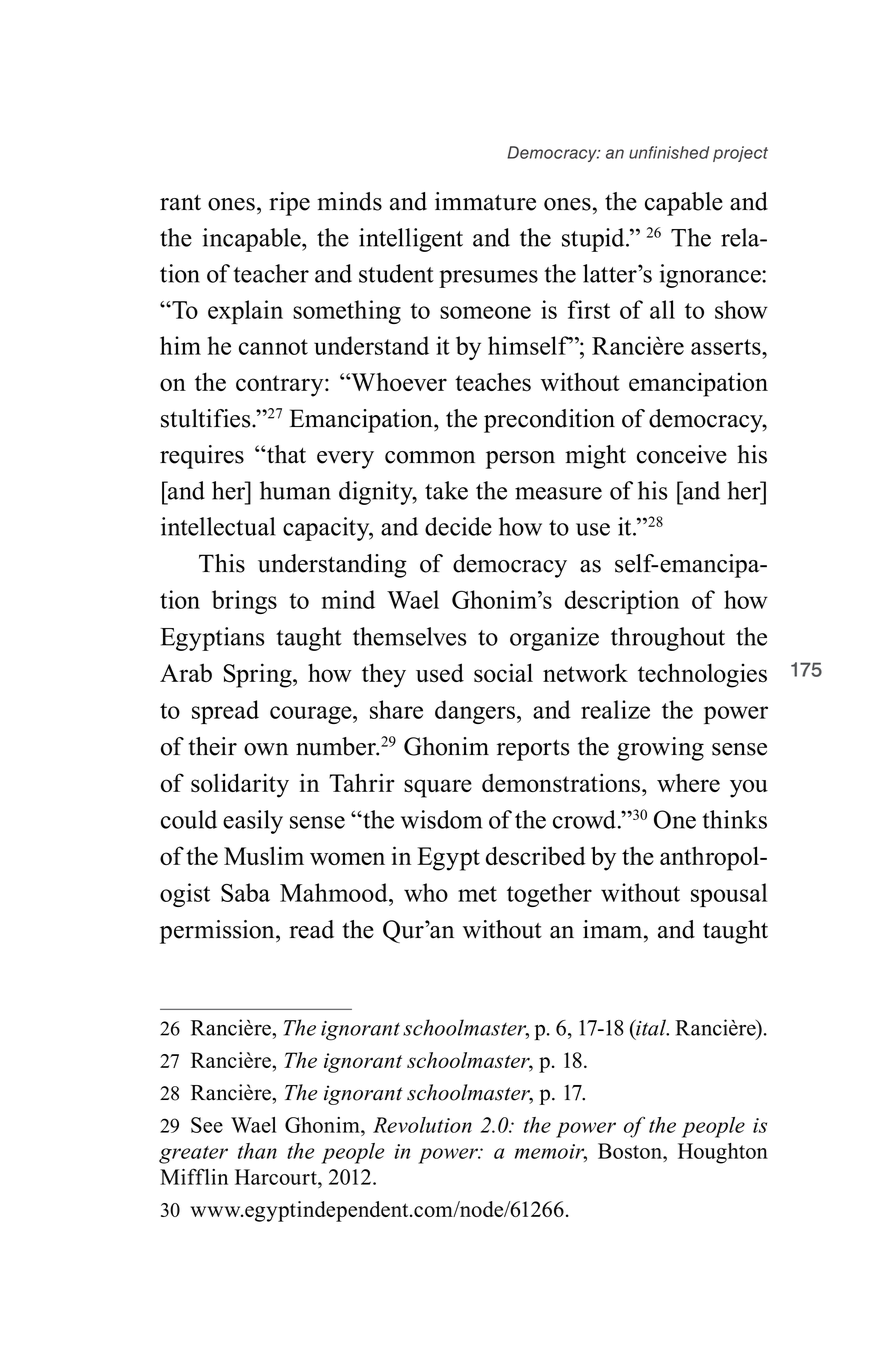 This document has height=1345, width=896. Describe the element at coordinates (285, 454) in the document. I see `that` at that location.
